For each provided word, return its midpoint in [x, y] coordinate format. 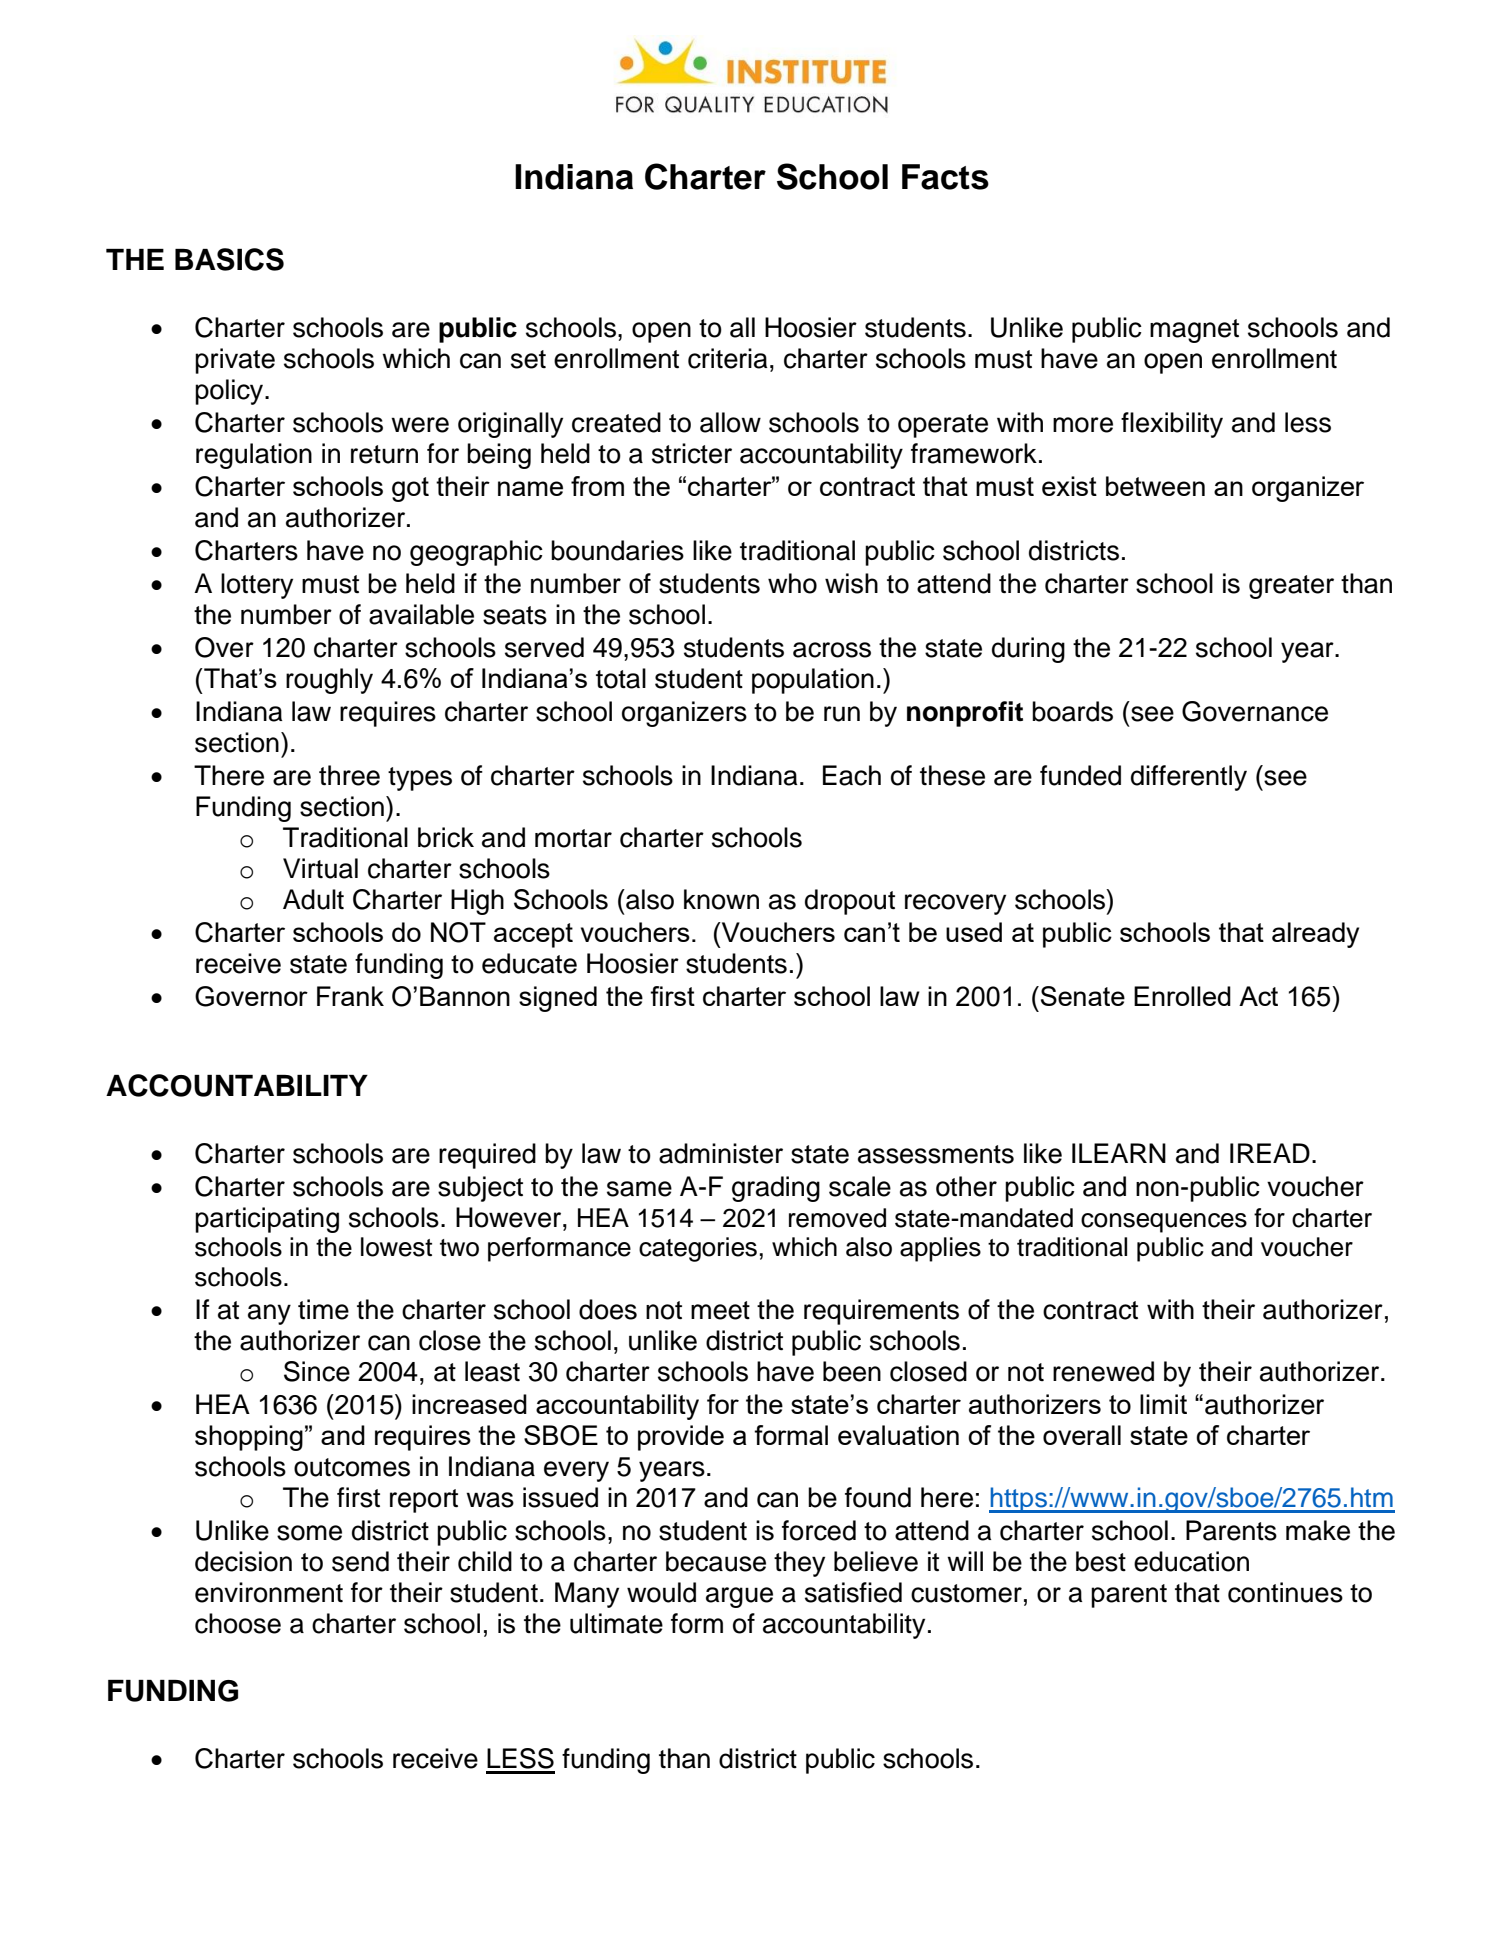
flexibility [1172, 425]
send [360, 1561]
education [1191, 1561]
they [799, 1564]
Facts [945, 177]
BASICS [229, 259]
